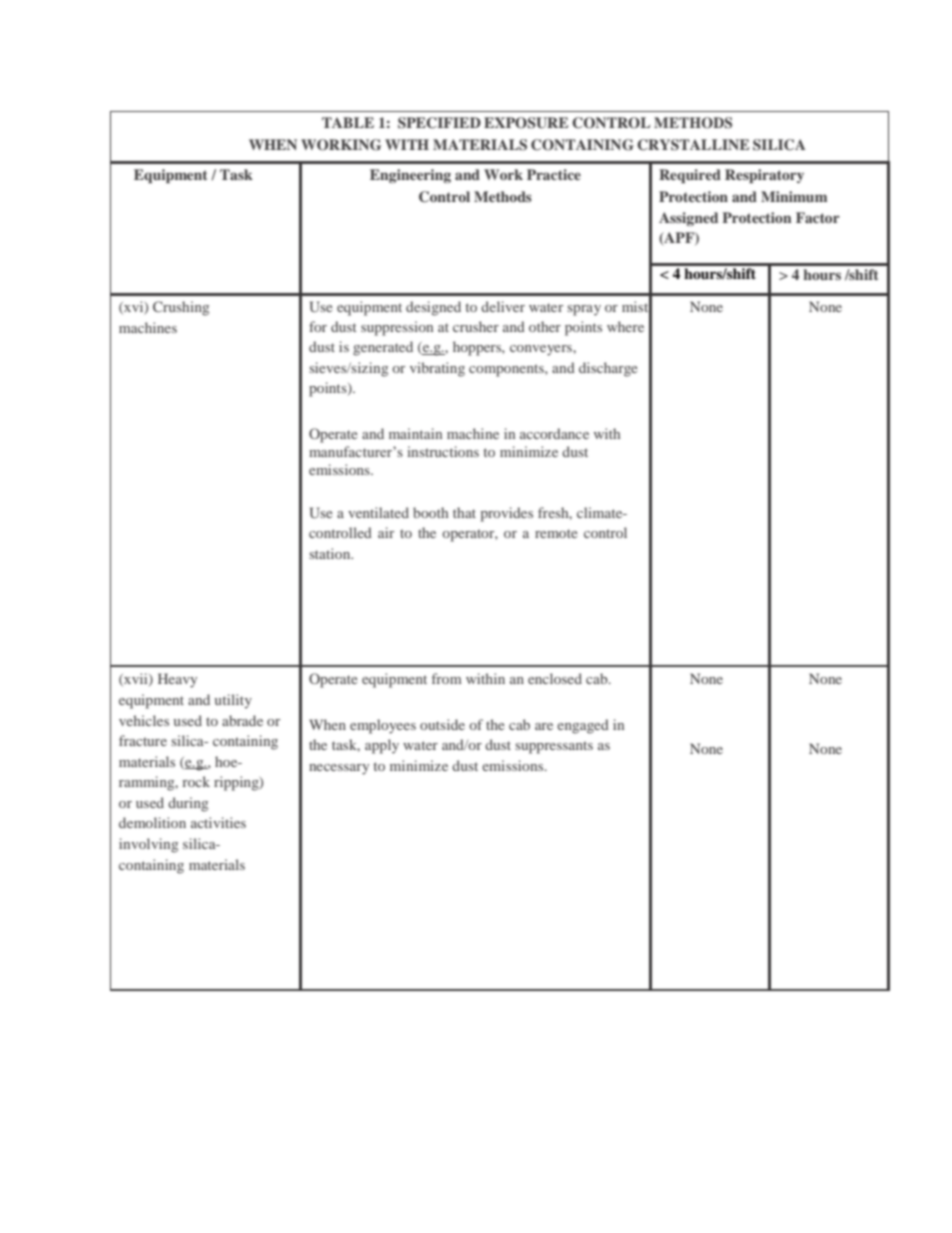 This screenshot has height=1233, width=952. What do you see at coordinates (554, 747) in the screenshot?
I see `suppressants` at bounding box center [554, 747].
